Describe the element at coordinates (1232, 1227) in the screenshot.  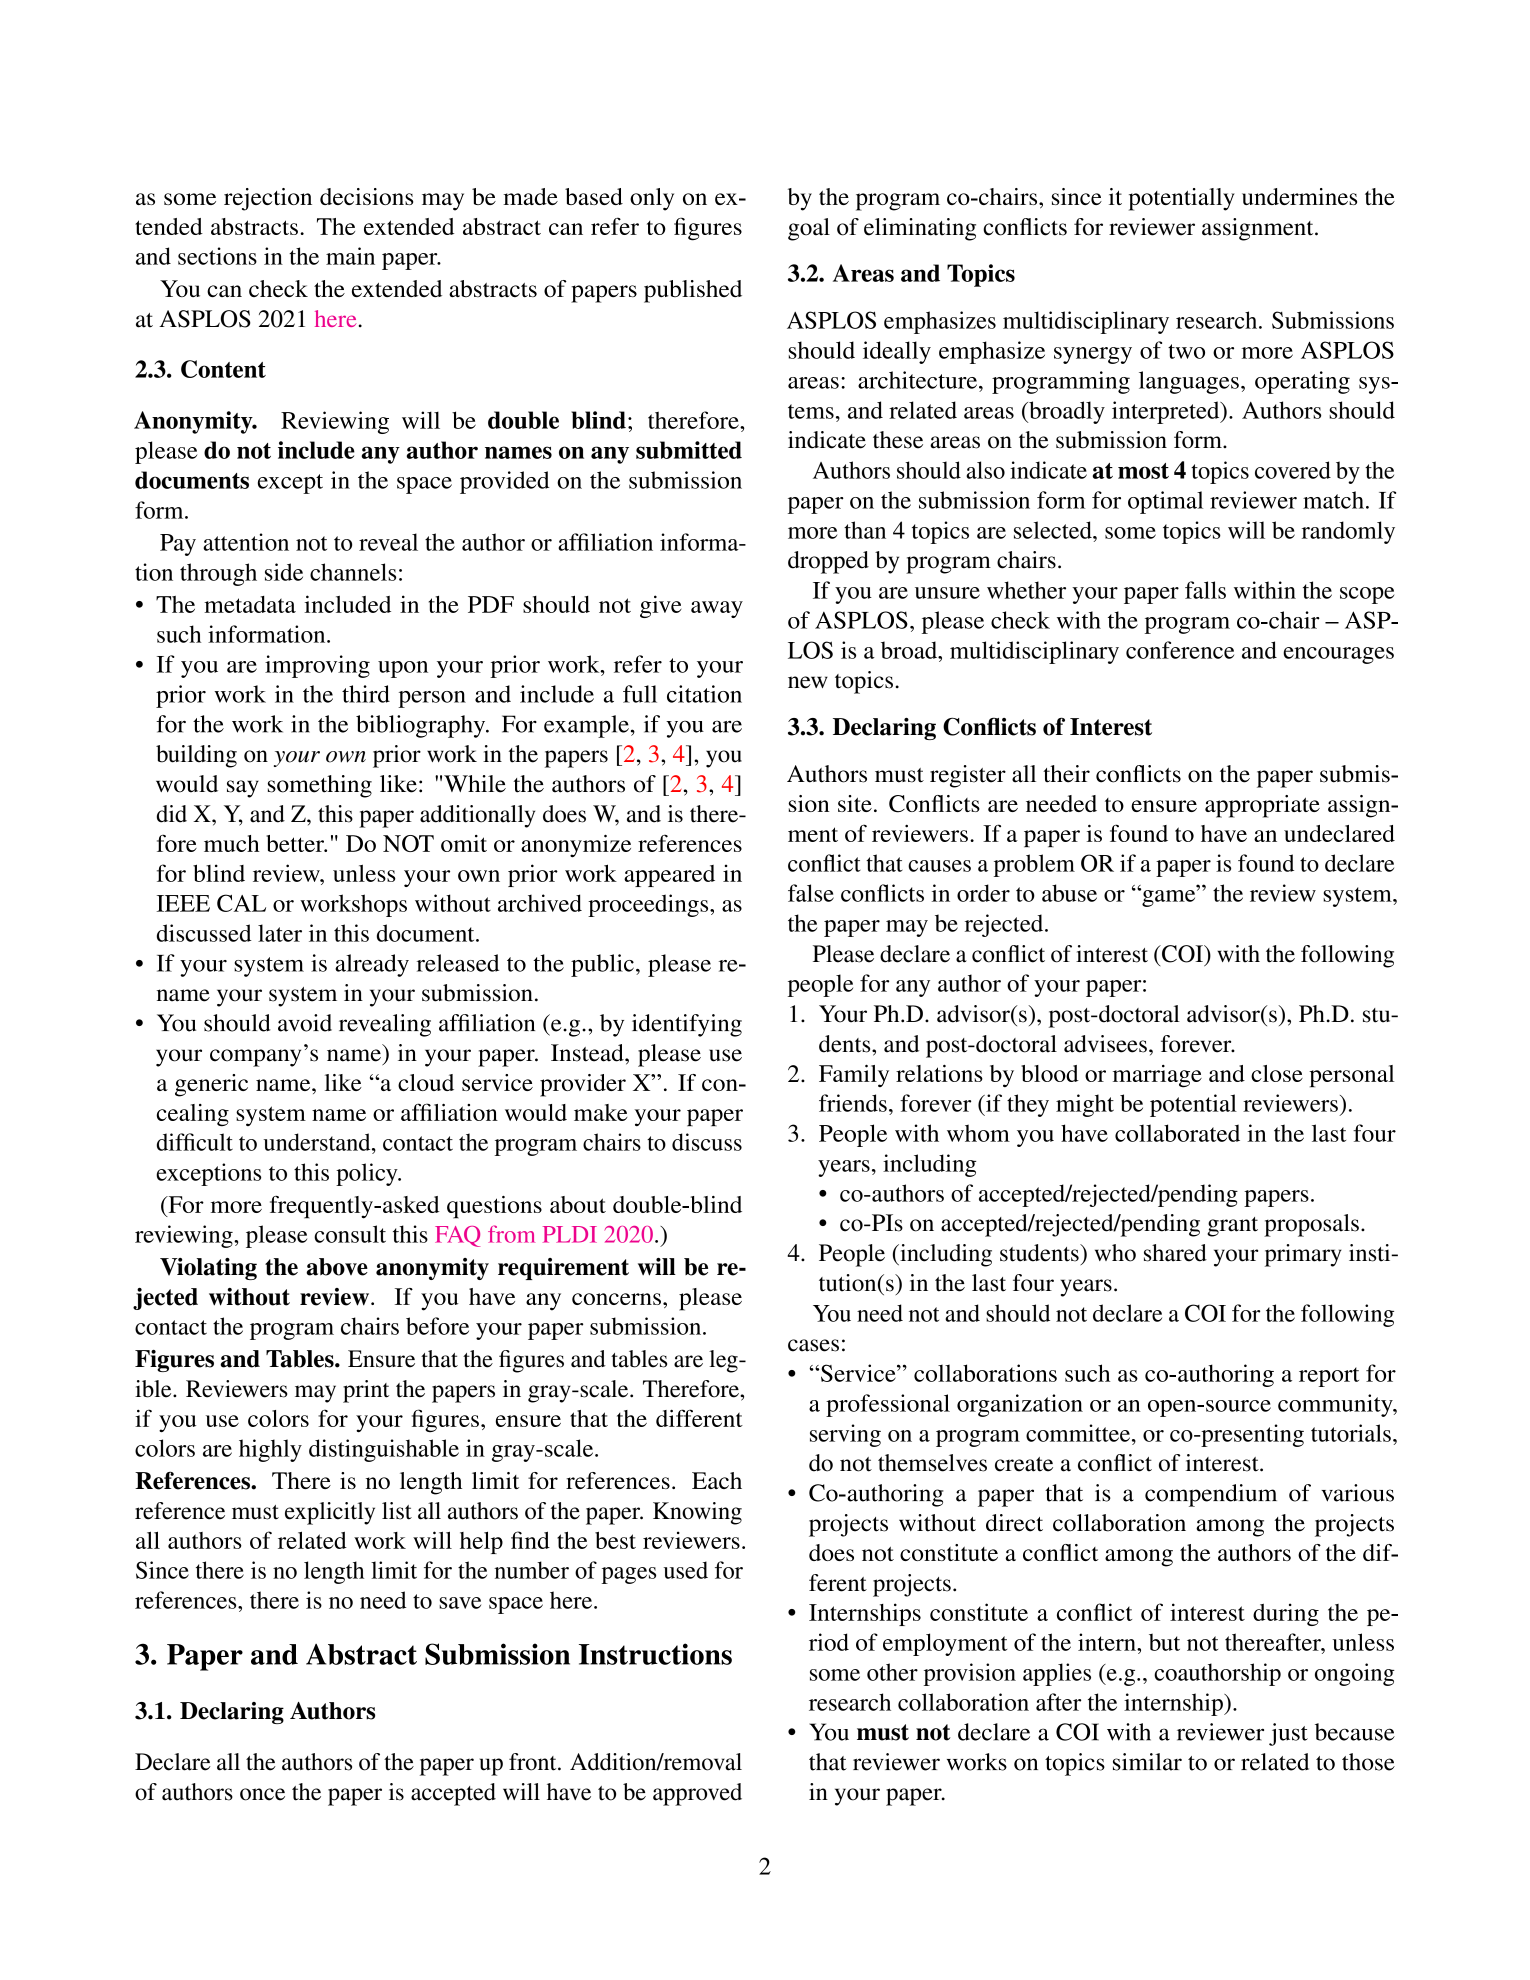
I see `grant` at that location.
